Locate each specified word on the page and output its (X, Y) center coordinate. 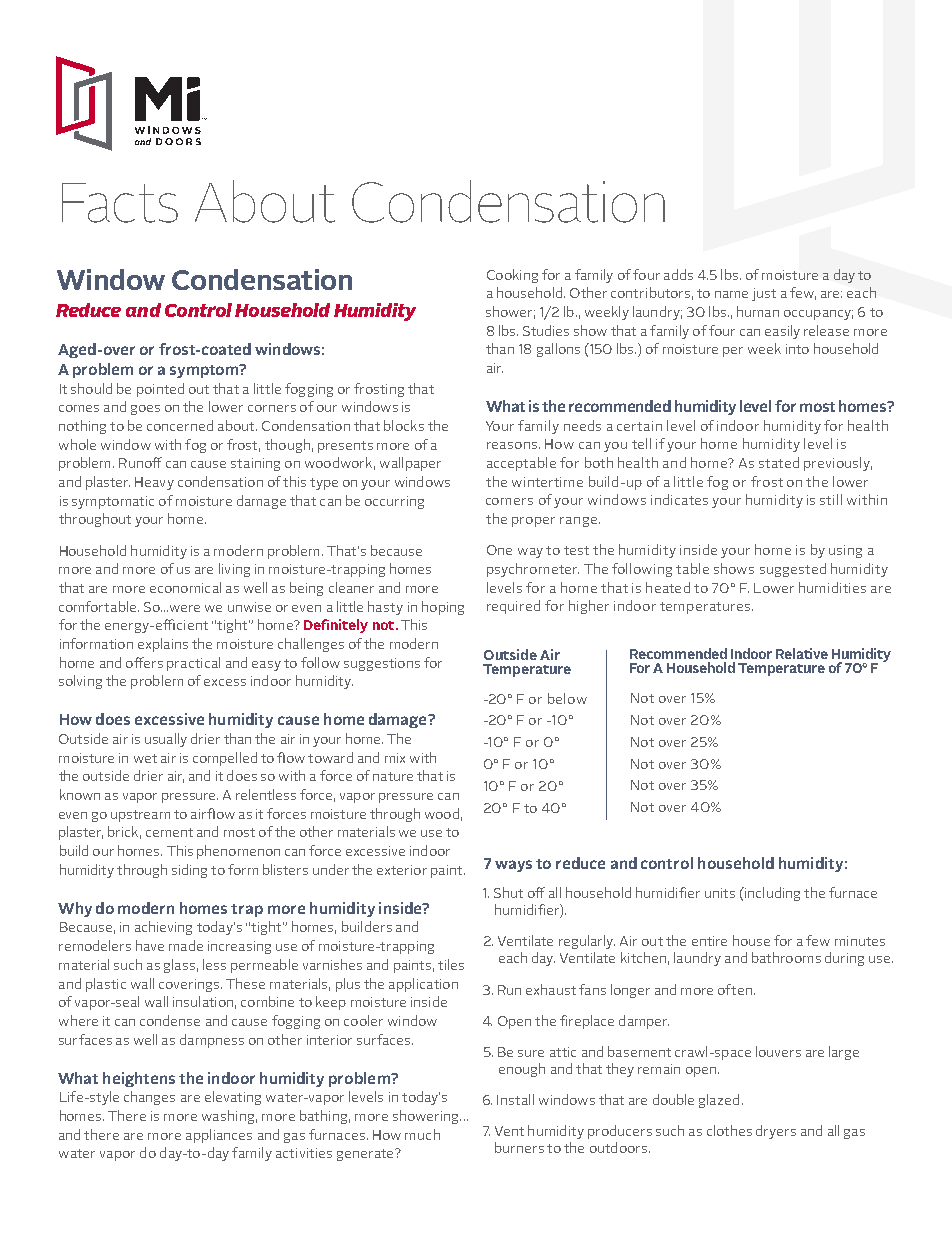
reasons (512, 445)
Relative (802, 653)
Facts (120, 203)
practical (193, 664)
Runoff (140, 462)
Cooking (512, 276)
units (720, 893)
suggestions (382, 664)
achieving (163, 928)
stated (779, 462)
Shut (508, 892)
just (764, 294)
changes (149, 1098)
